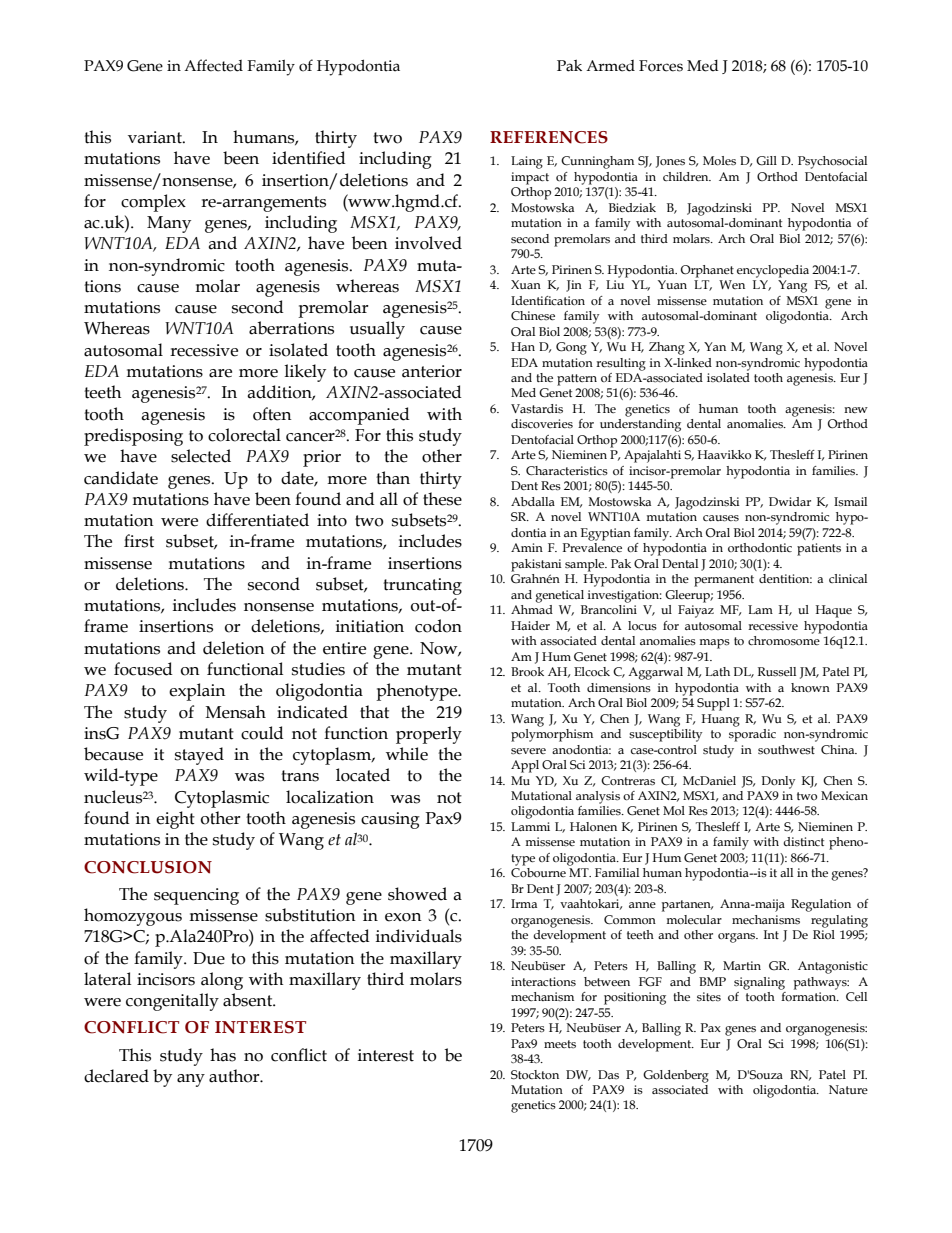  Describe the element at coordinates (244, 435) in the page. I see `colorectal` at that location.
